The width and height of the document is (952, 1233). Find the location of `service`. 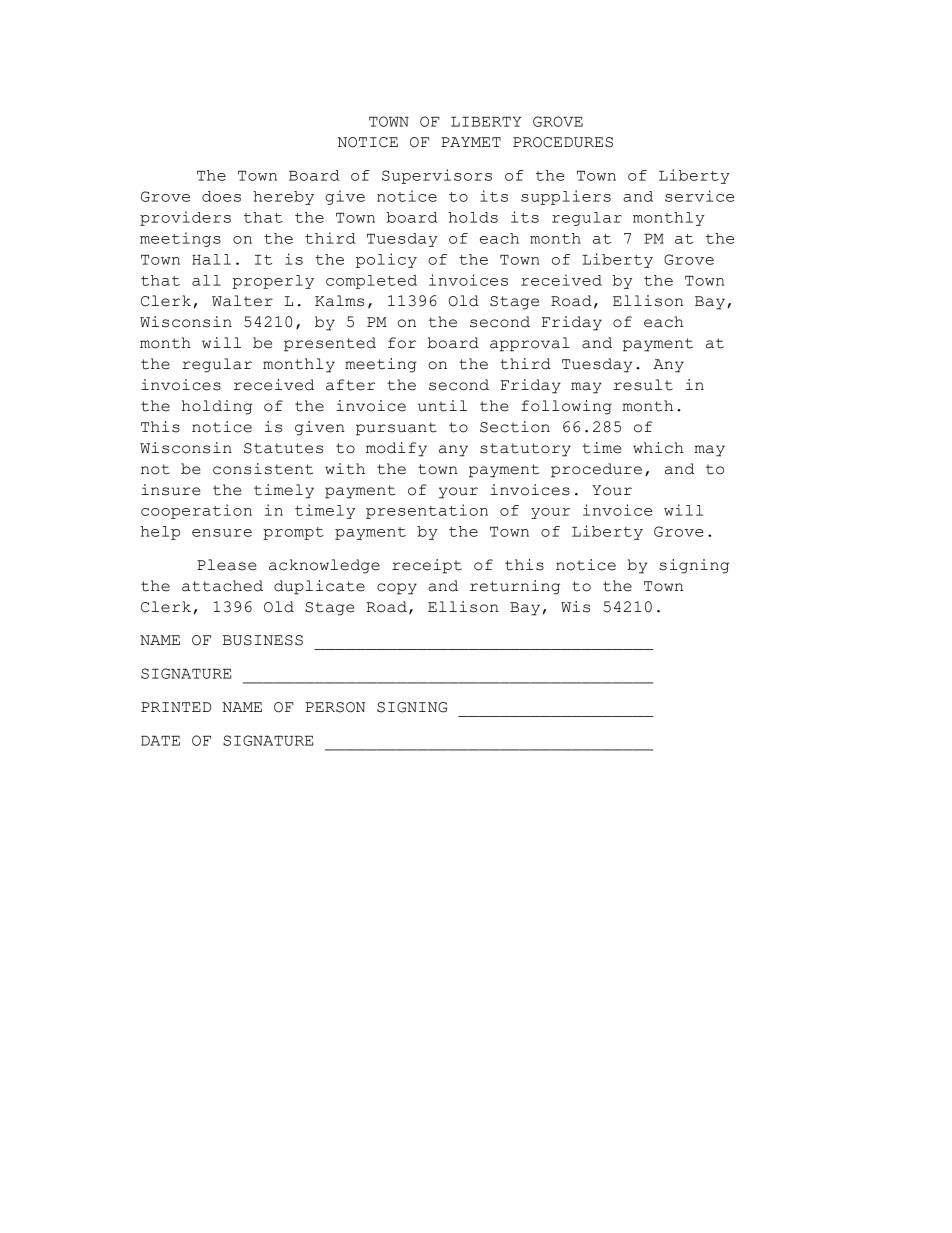

service is located at coordinates (699, 196).
